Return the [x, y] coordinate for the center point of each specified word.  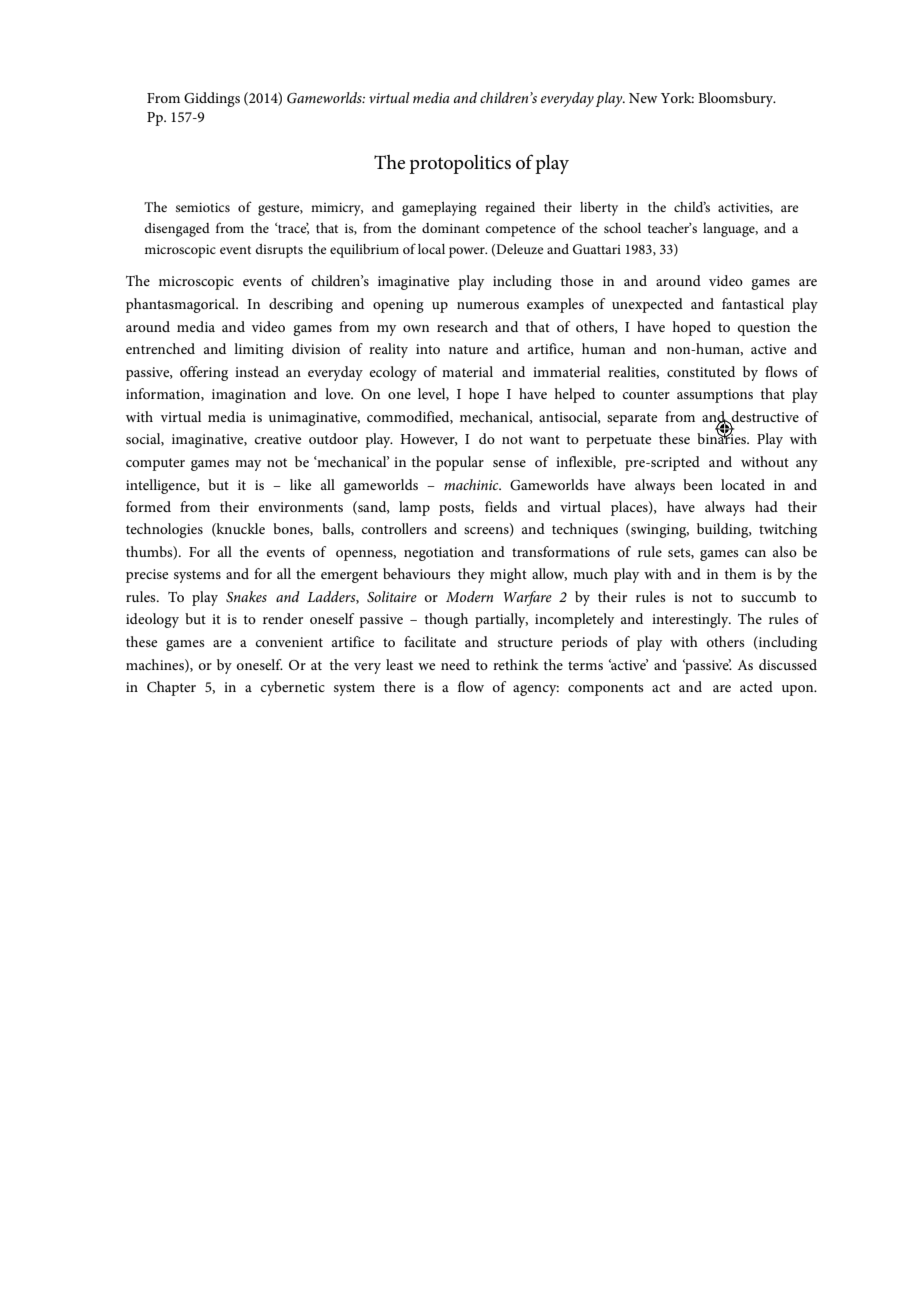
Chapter [171, 688]
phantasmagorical [182, 305]
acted [756, 686]
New [643, 98]
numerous [488, 305]
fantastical [753, 303]
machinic [472, 484]
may [248, 465]
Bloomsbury [737, 99]
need [455, 664]
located [743, 484]
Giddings [212, 99]
